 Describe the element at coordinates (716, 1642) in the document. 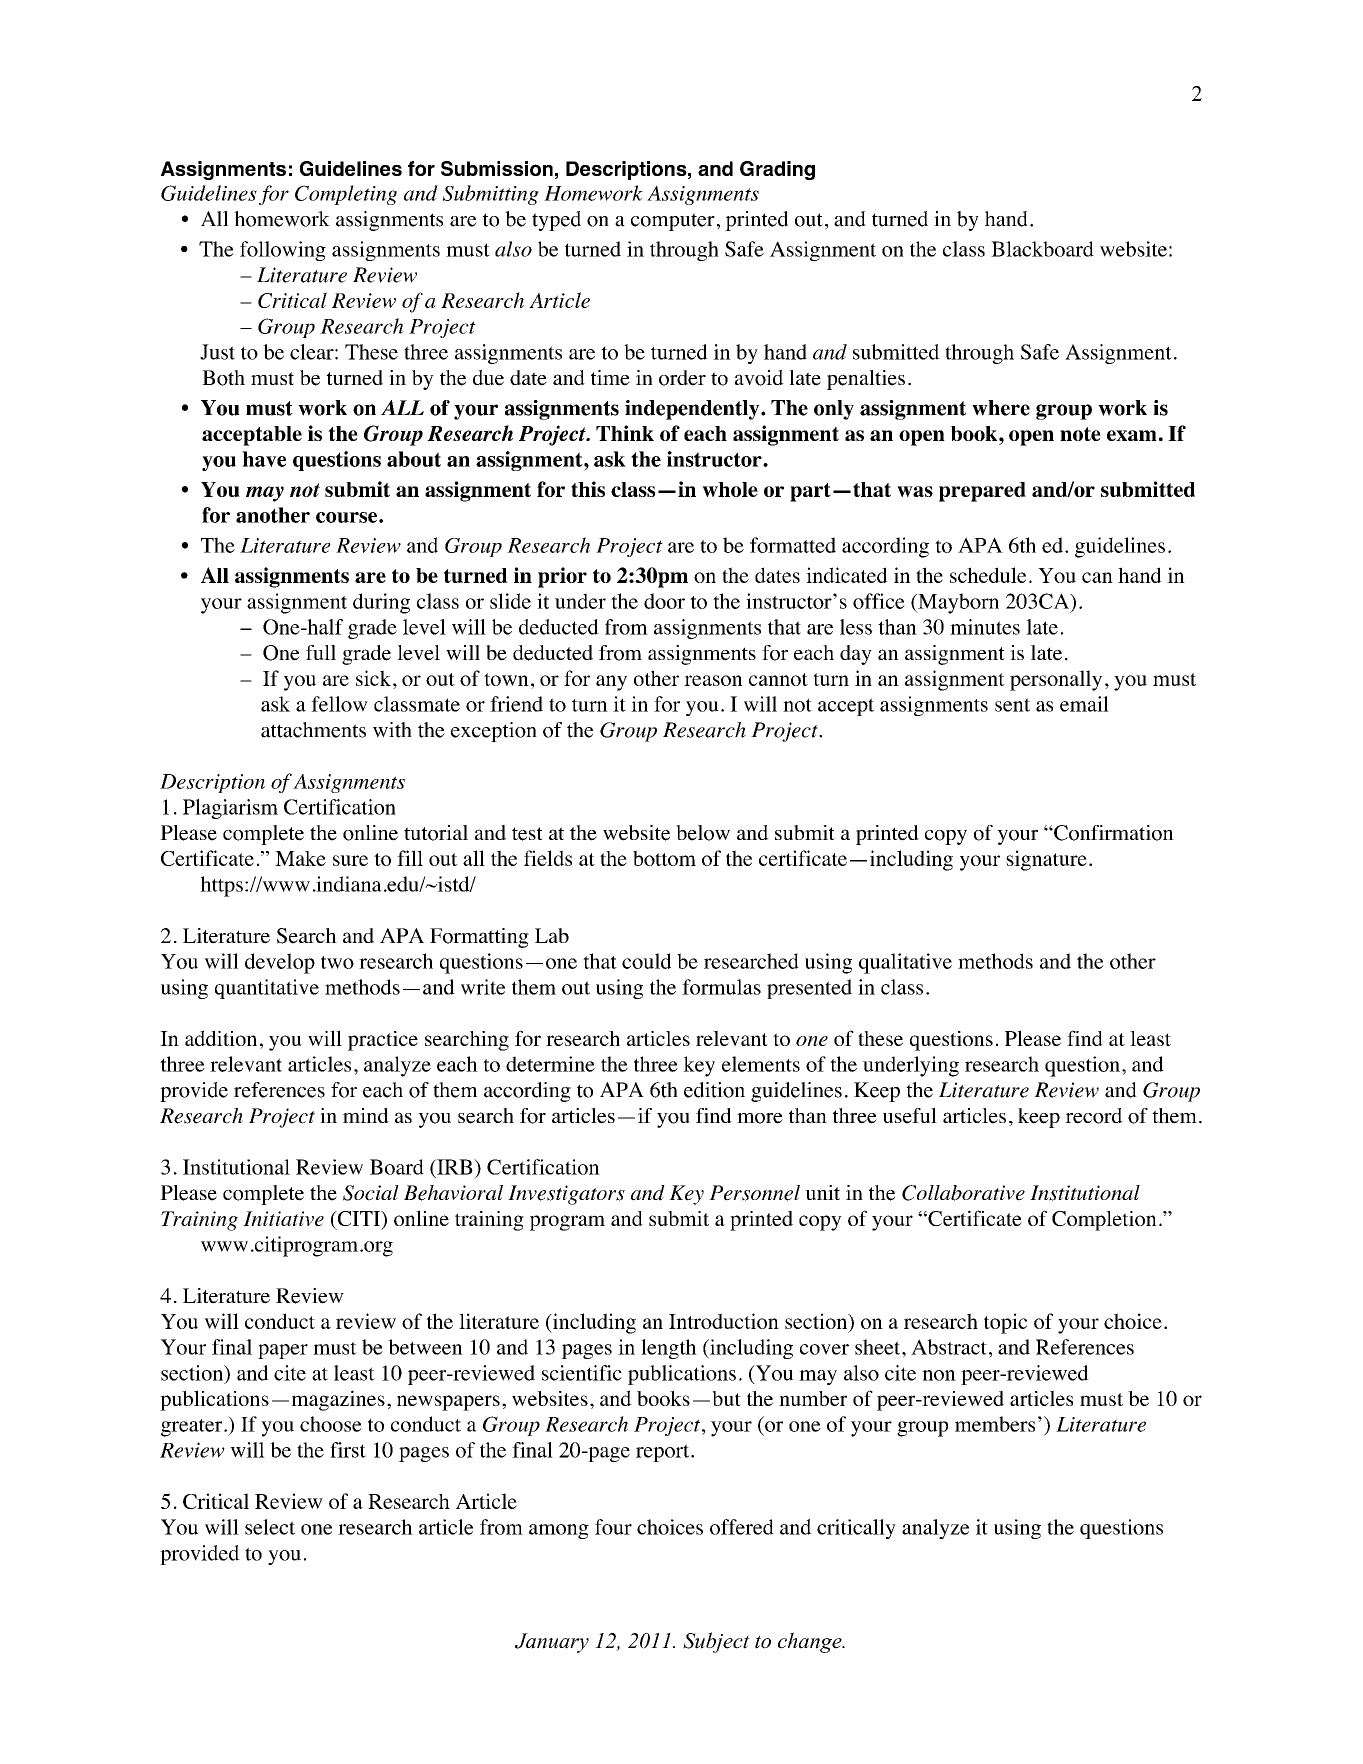

I see `Subject` at that location.
